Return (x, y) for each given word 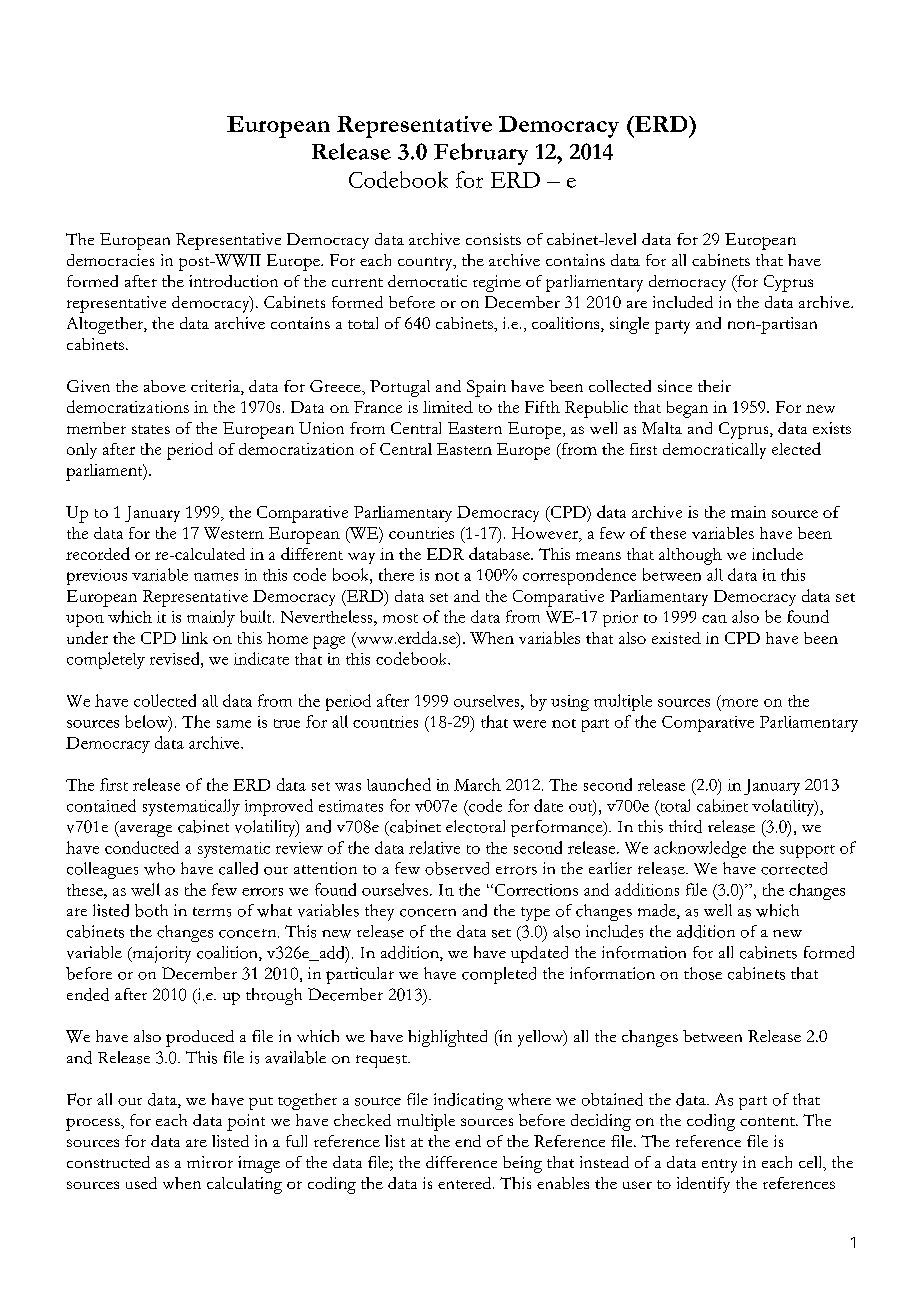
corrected (794, 868)
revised (176, 658)
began (687, 409)
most (400, 618)
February (481, 154)
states (151, 429)
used (141, 1183)
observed (457, 868)
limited (448, 407)
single (629, 325)
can (714, 619)
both (151, 910)
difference (461, 1162)
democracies (110, 260)
